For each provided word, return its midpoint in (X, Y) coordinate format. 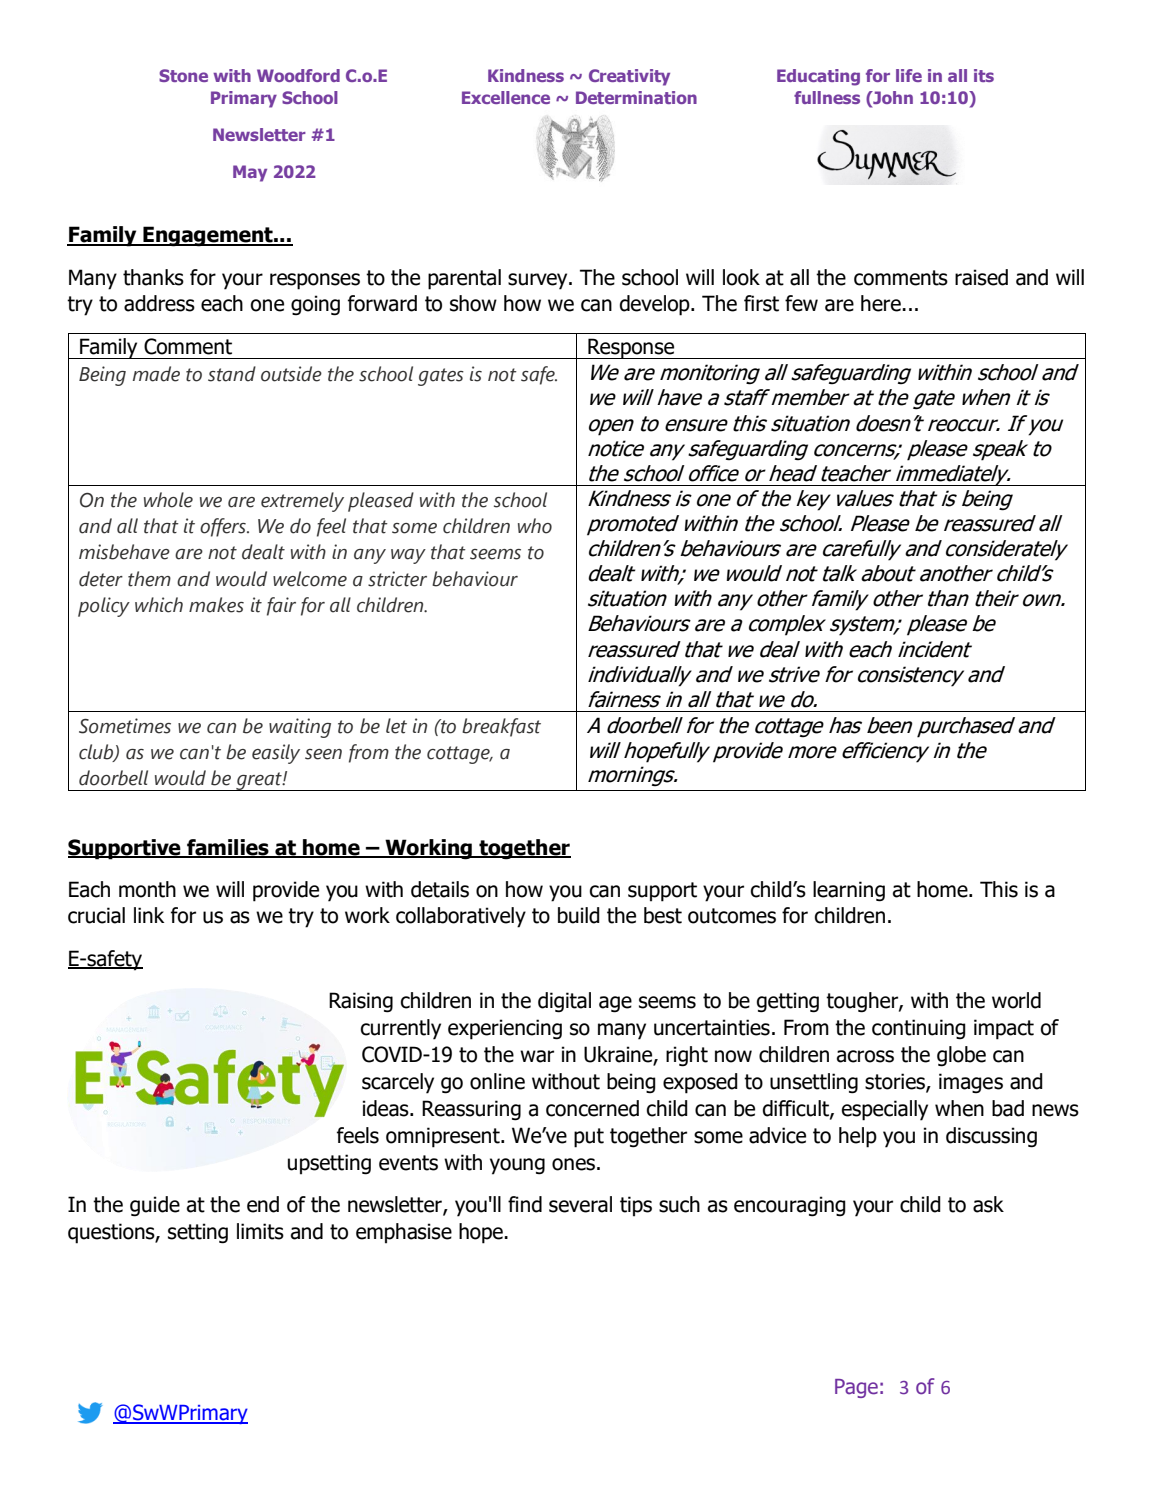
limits (260, 1231)
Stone (183, 75)
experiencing (505, 1029)
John (892, 97)
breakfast (501, 727)
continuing (919, 1029)
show (473, 303)
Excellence (506, 97)
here (882, 303)
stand (232, 374)
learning (849, 891)
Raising (361, 1002)
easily (276, 754)
